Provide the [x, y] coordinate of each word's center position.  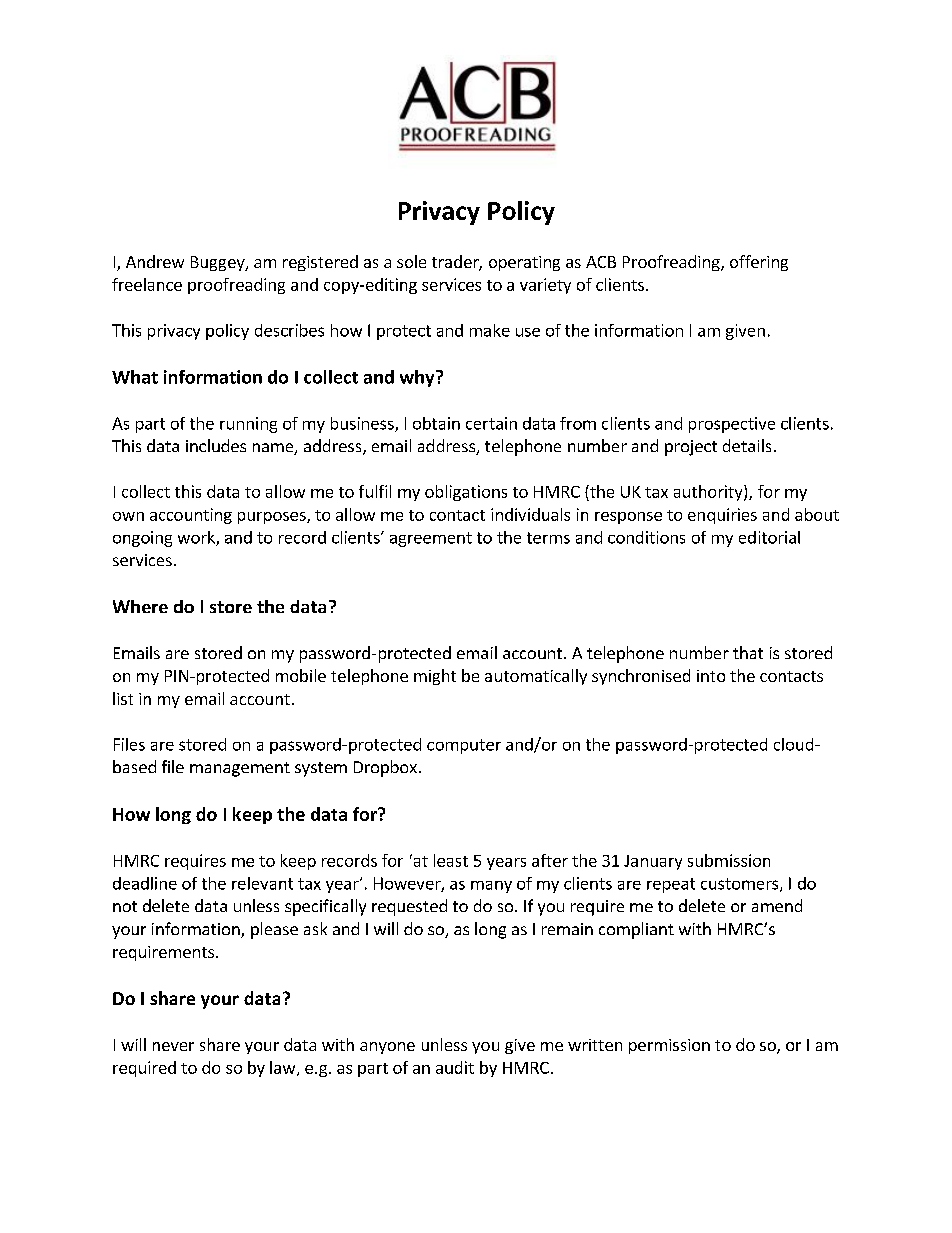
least [451, 860]
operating [524, 263]
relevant [262, 883]
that [748, 652]
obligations [466, 493]
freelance [147, 284]
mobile [301, 675]
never [173, 1046]
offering [759, 263]
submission [729, 860]
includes [216, 445]
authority [709, 493]
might [435, 677]
